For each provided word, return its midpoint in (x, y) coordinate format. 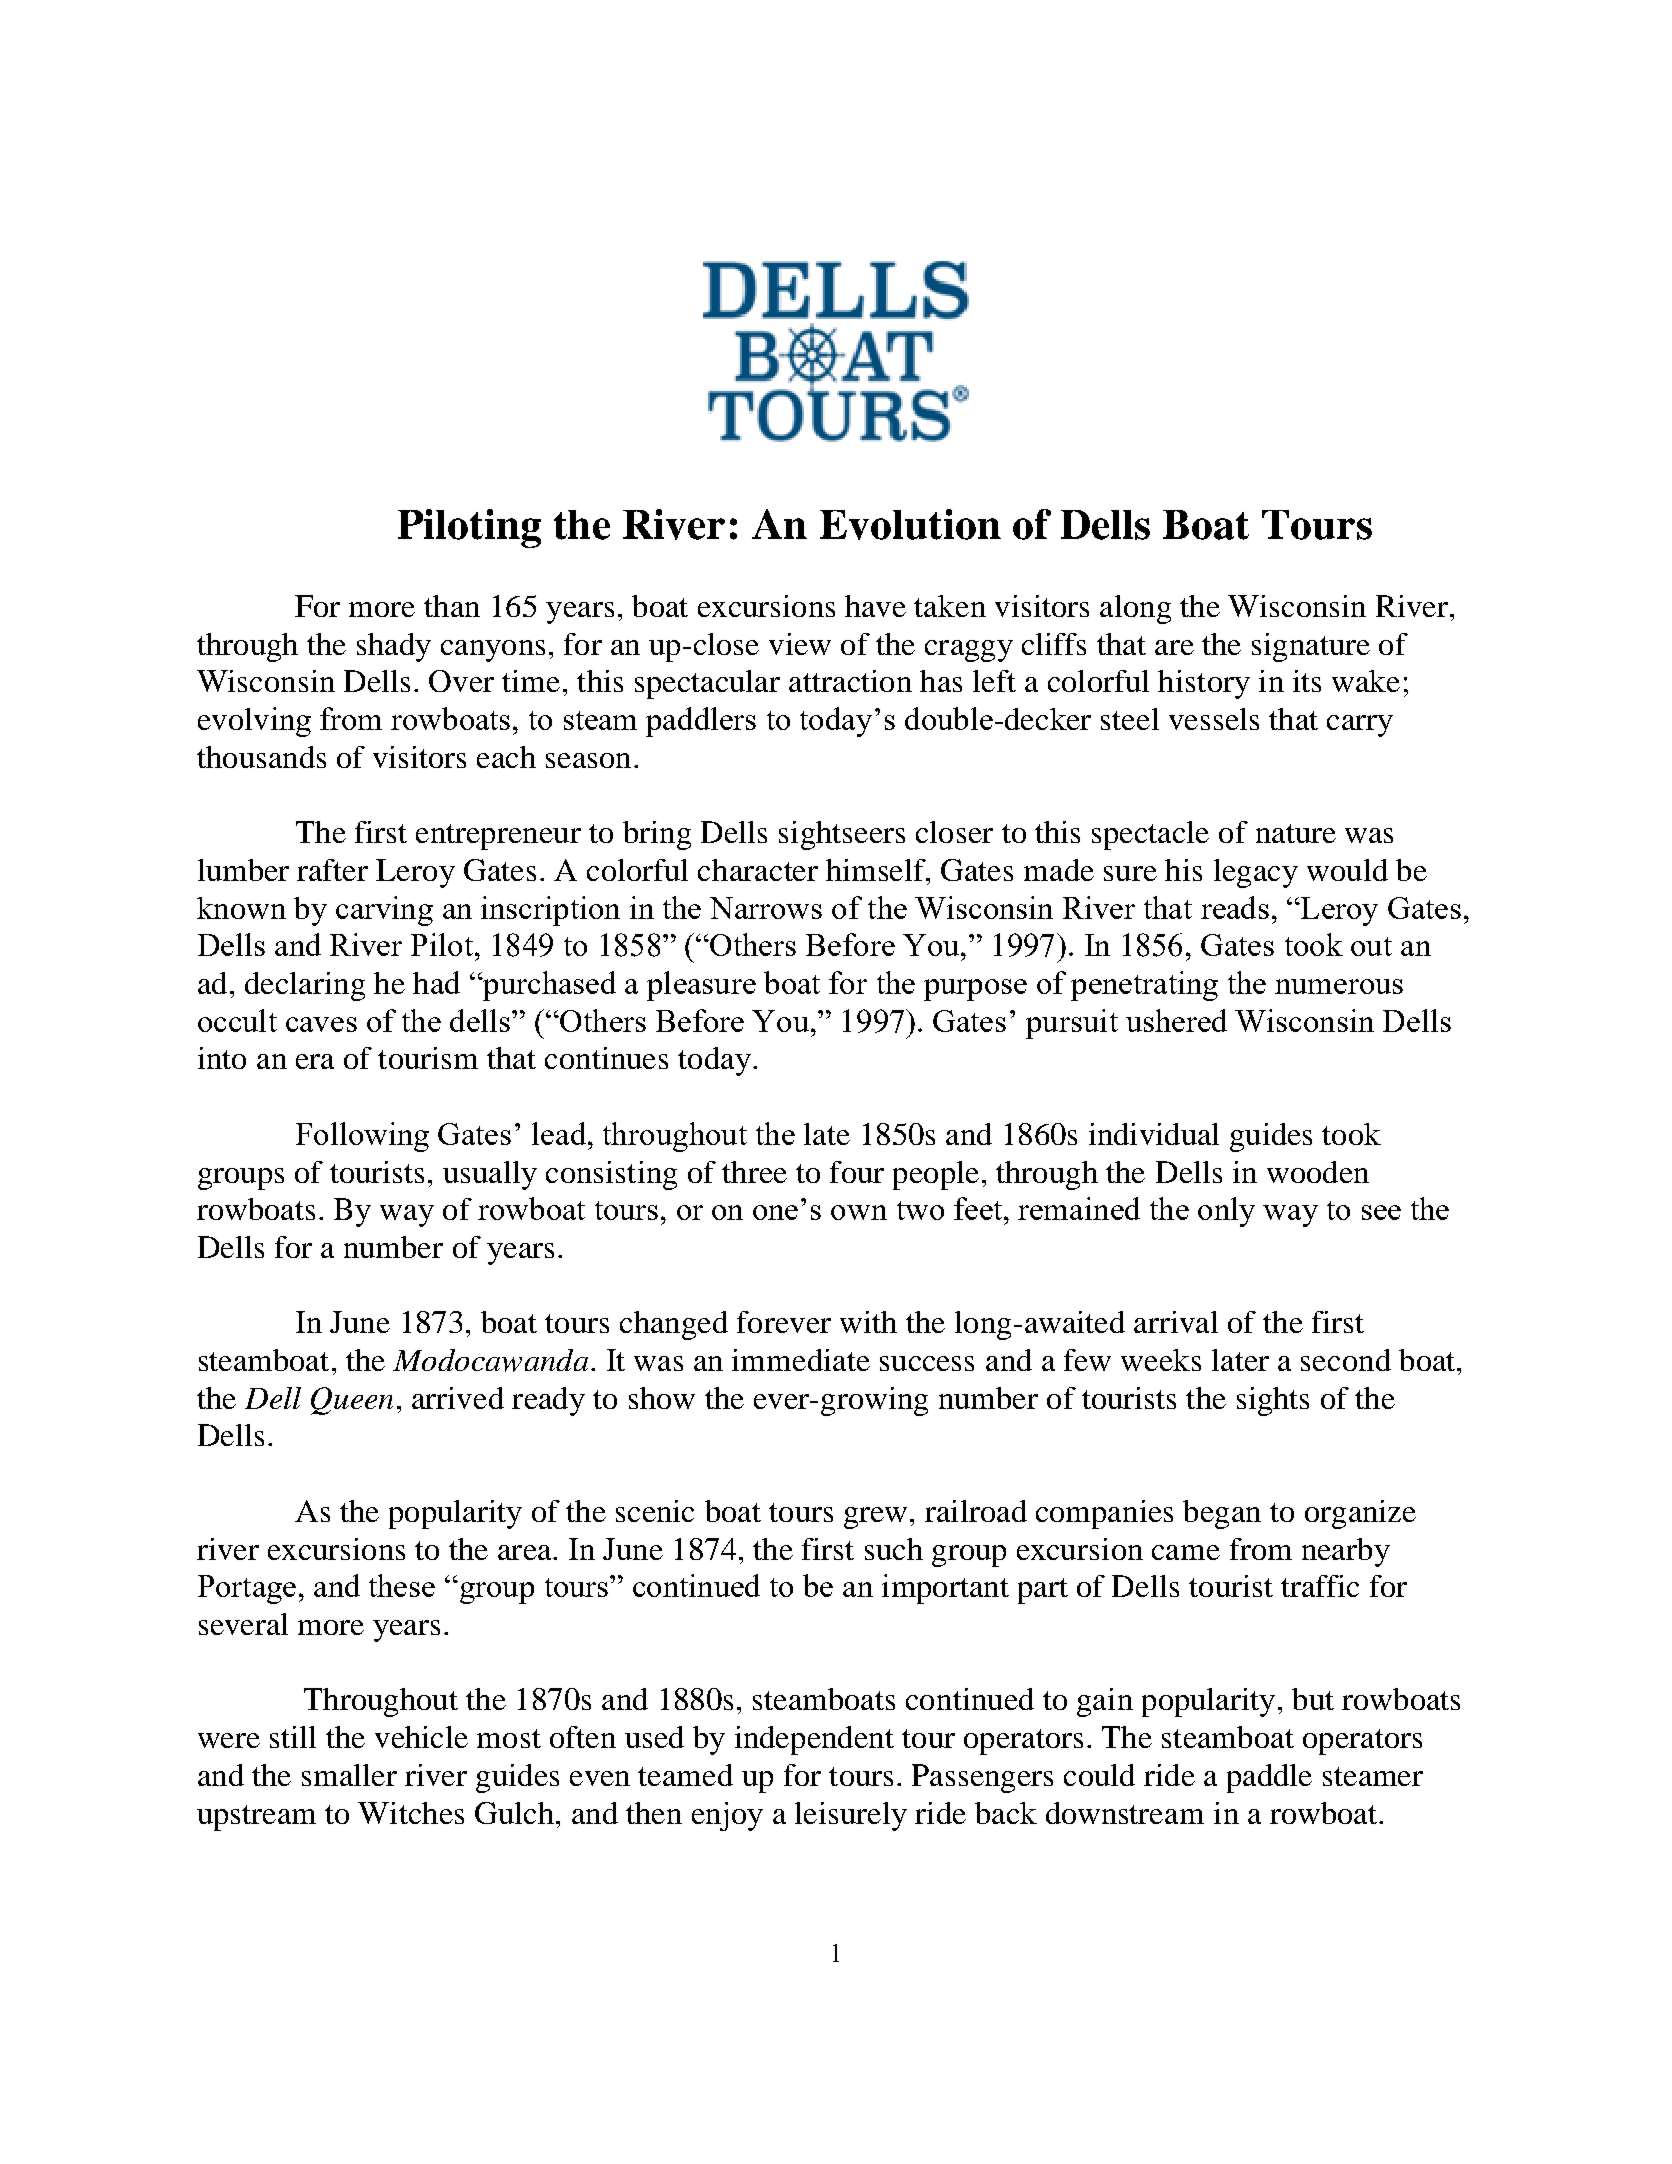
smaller (349, 1775)
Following (362, 1137)
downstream (1125, 1813)
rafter (332, 870)
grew (875, 1518)
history (1204, 684)
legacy (1256, 873)
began (1222, 1514)
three (754, 1172)
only (1226, 1212)
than (452, 606)
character (758, 870)
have (875, 606)
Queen (352, 1401)
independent (814, 1740)
